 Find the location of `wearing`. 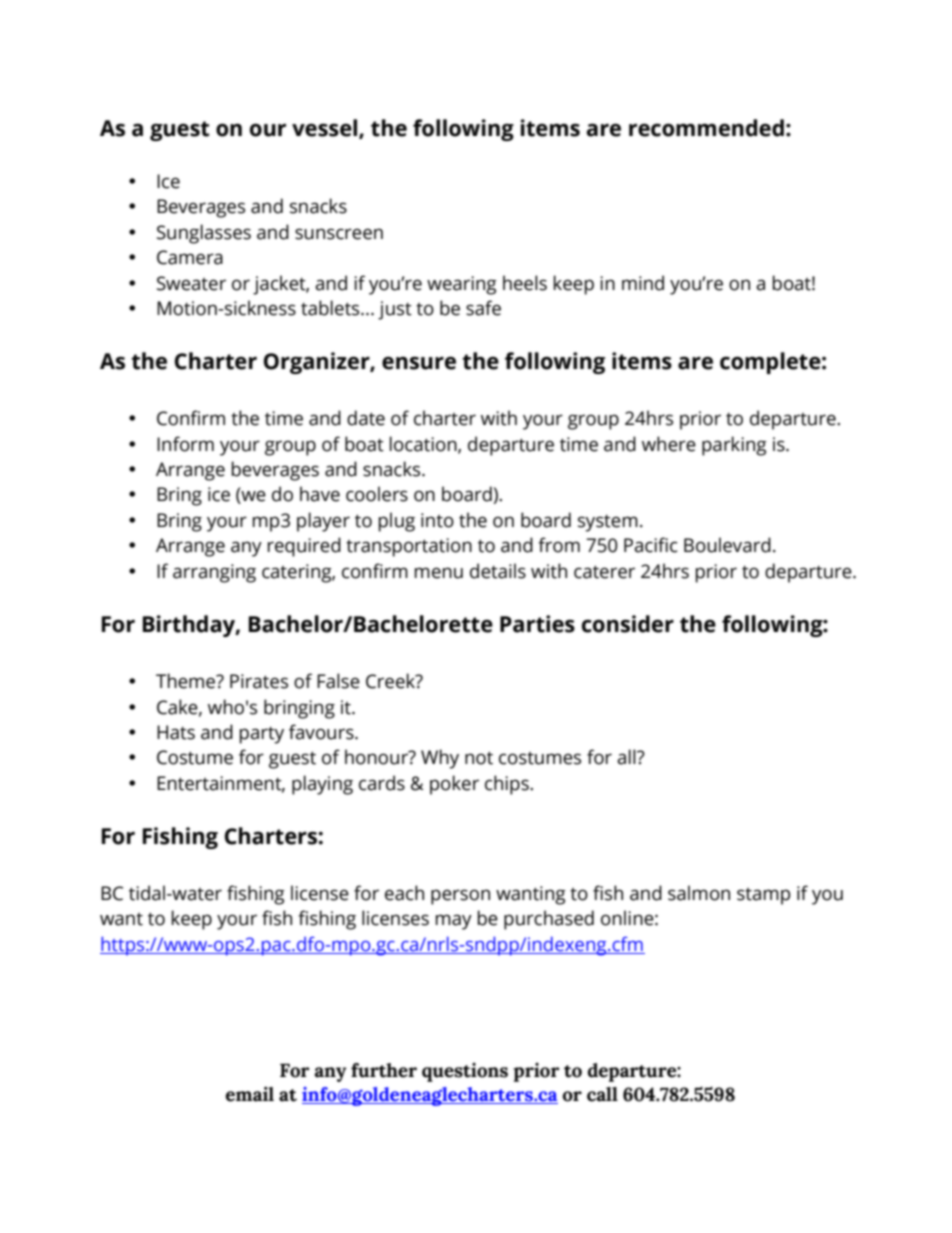

wearing is located at coordinates (462, 285).
